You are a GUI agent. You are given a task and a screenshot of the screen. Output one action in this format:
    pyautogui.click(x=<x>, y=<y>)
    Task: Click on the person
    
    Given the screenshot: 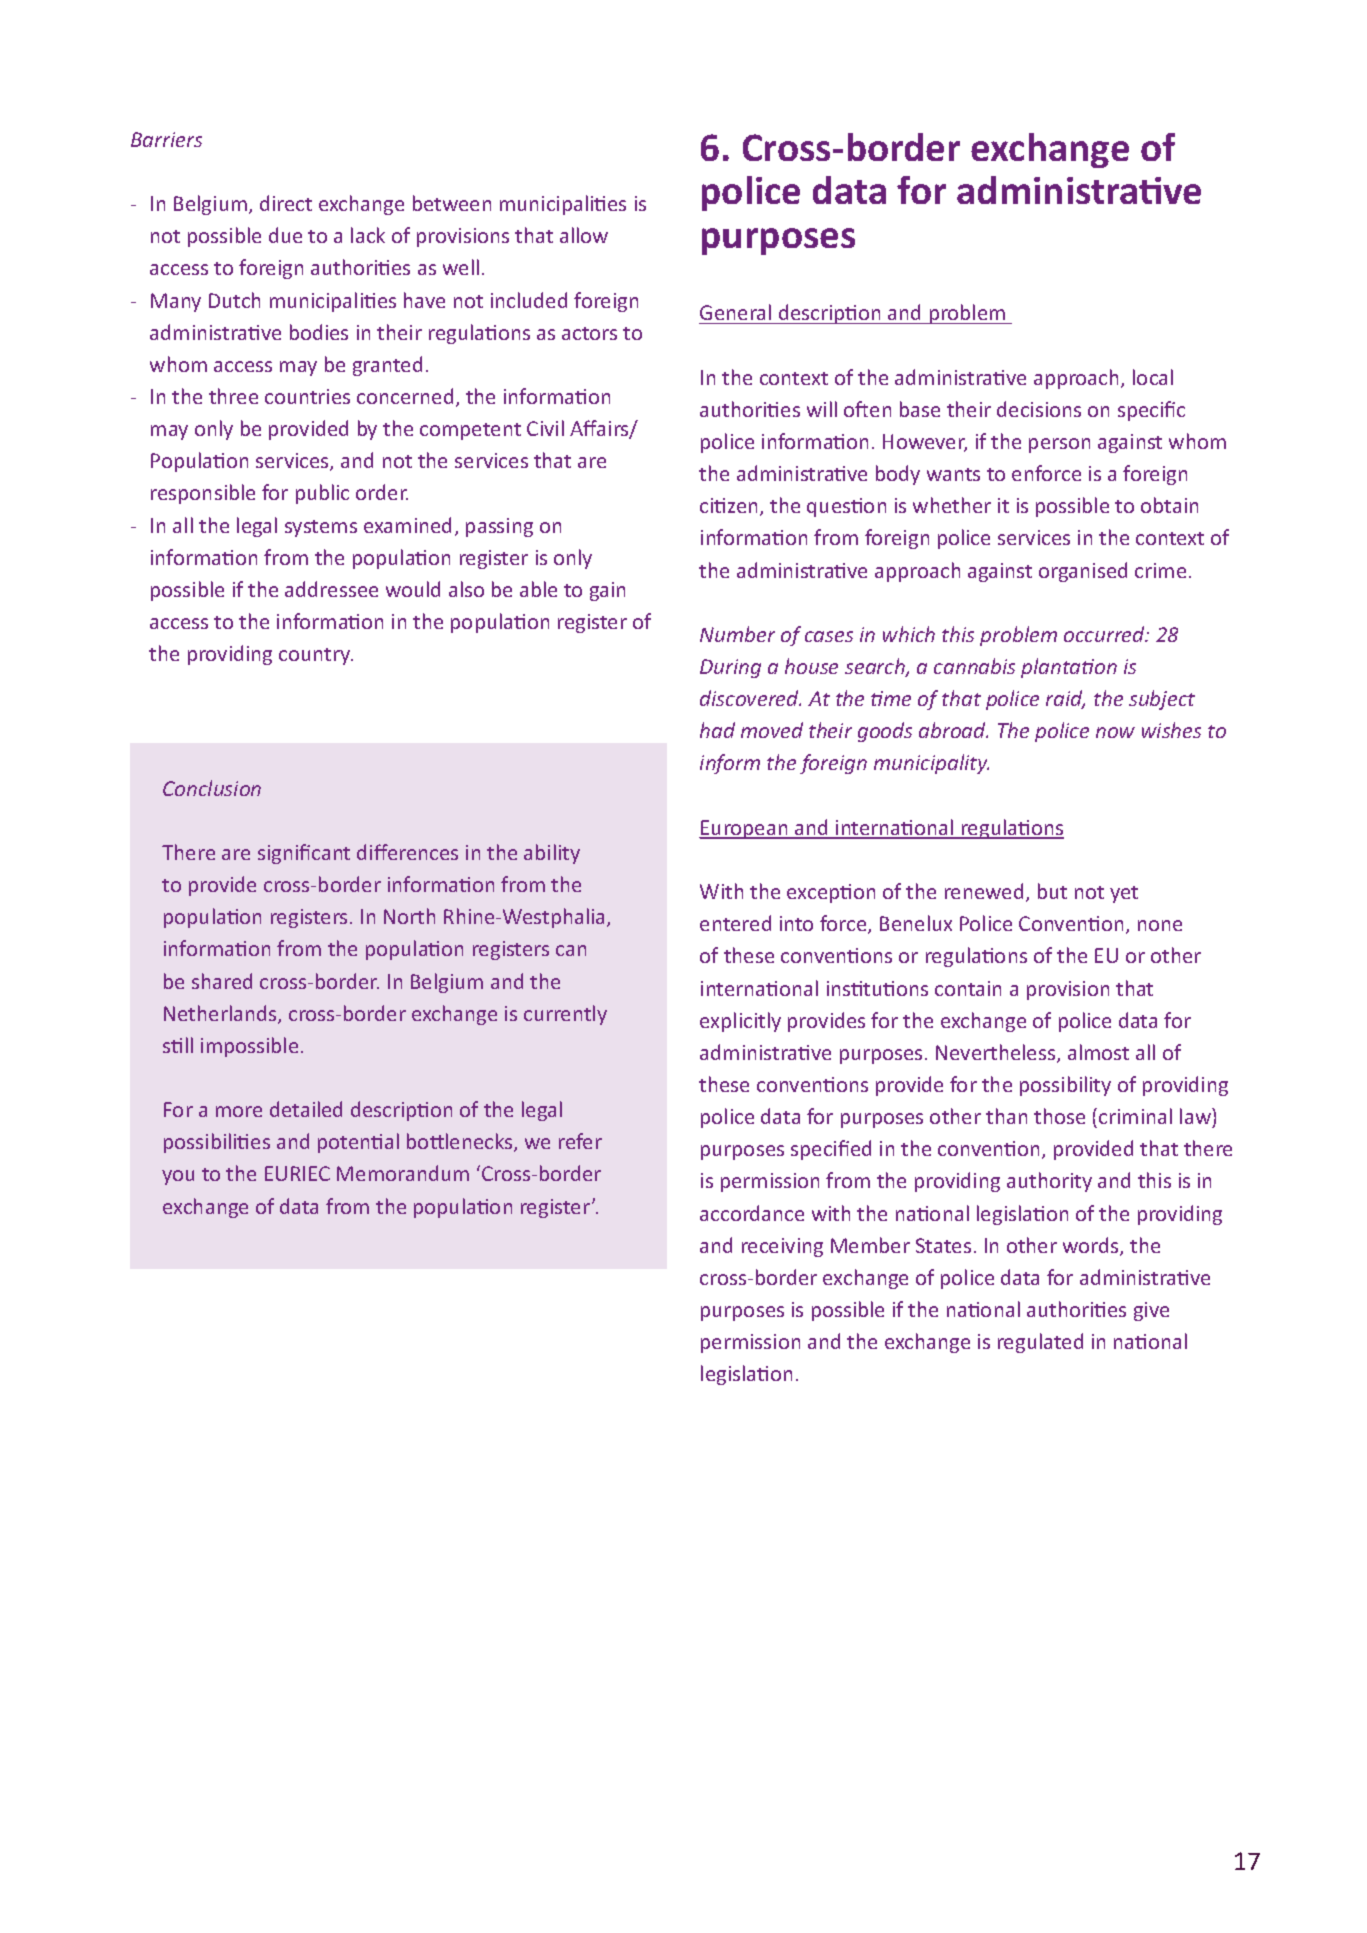 What is the action you would take?
    pyautogui.click(x=1059, y=445)
